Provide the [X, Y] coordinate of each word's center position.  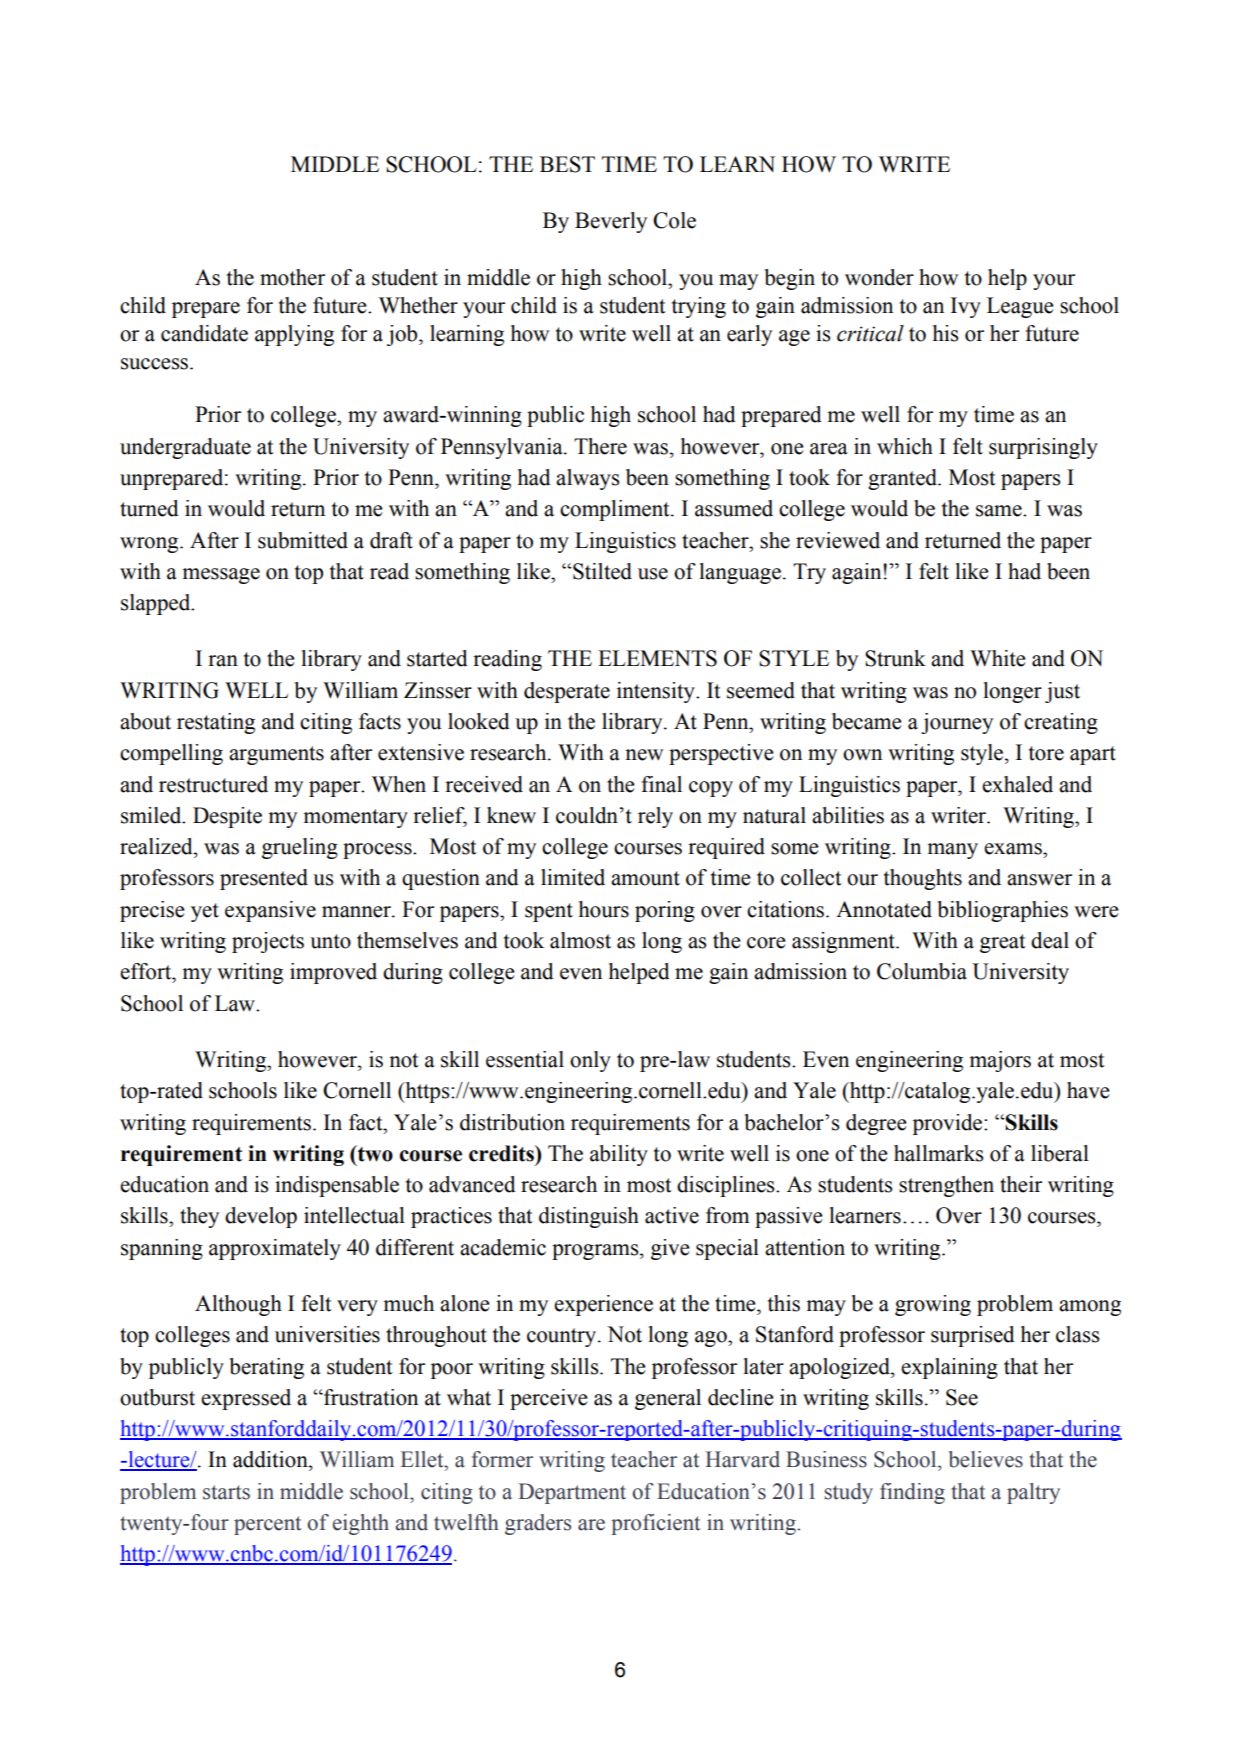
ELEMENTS [657, 658]
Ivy [966, 307]
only [590, 1061]
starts [226, 1492]
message [221, 576]
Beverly [611, 222]
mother [292, 277]
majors [1000, 1061]
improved [333, 973]
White [998, 658]
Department [572, 1493]
